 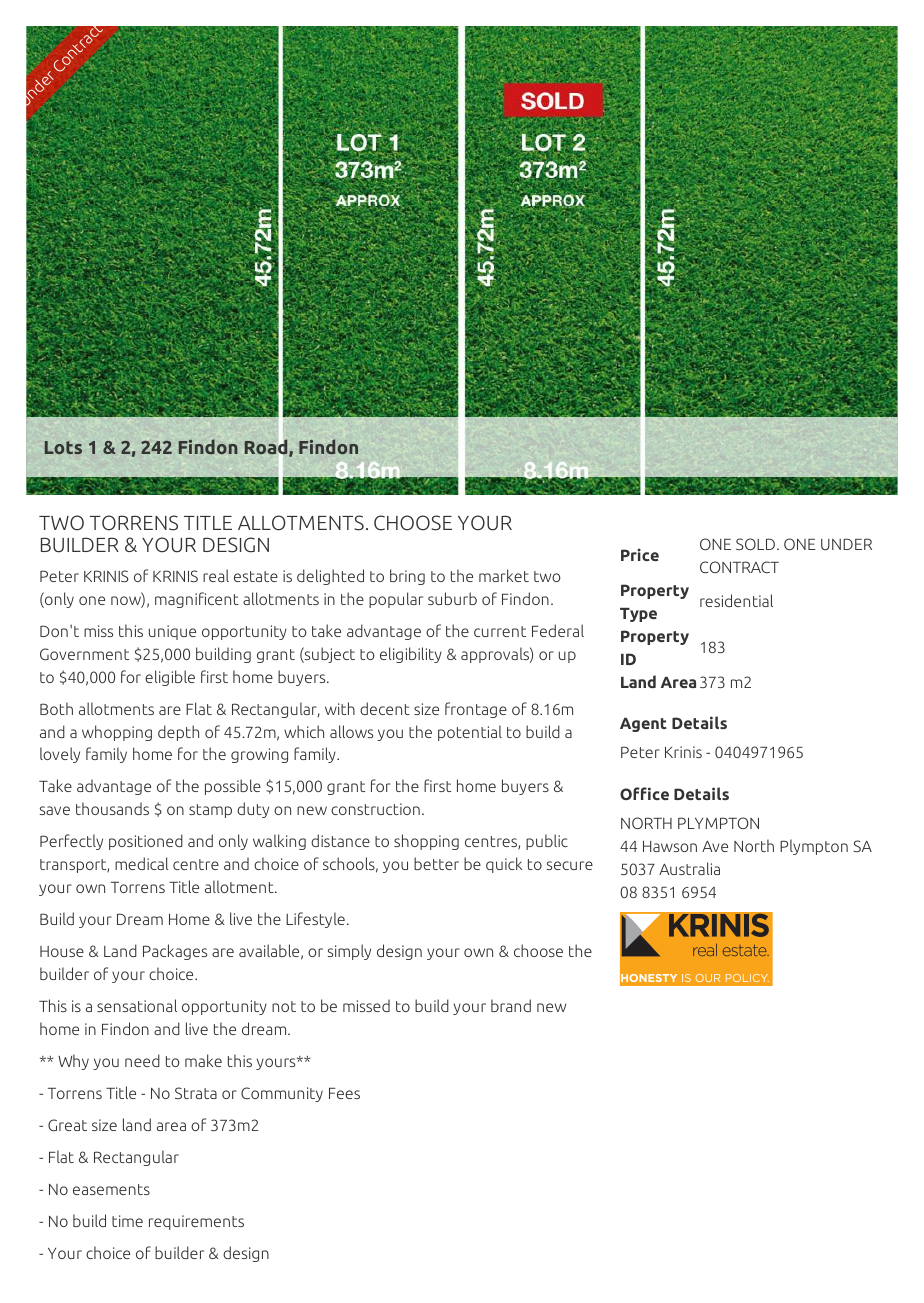 What do you see at coordinates (137, 1005) in the screenshot?
I see `sensational` at bounding box center [137, 1005].
